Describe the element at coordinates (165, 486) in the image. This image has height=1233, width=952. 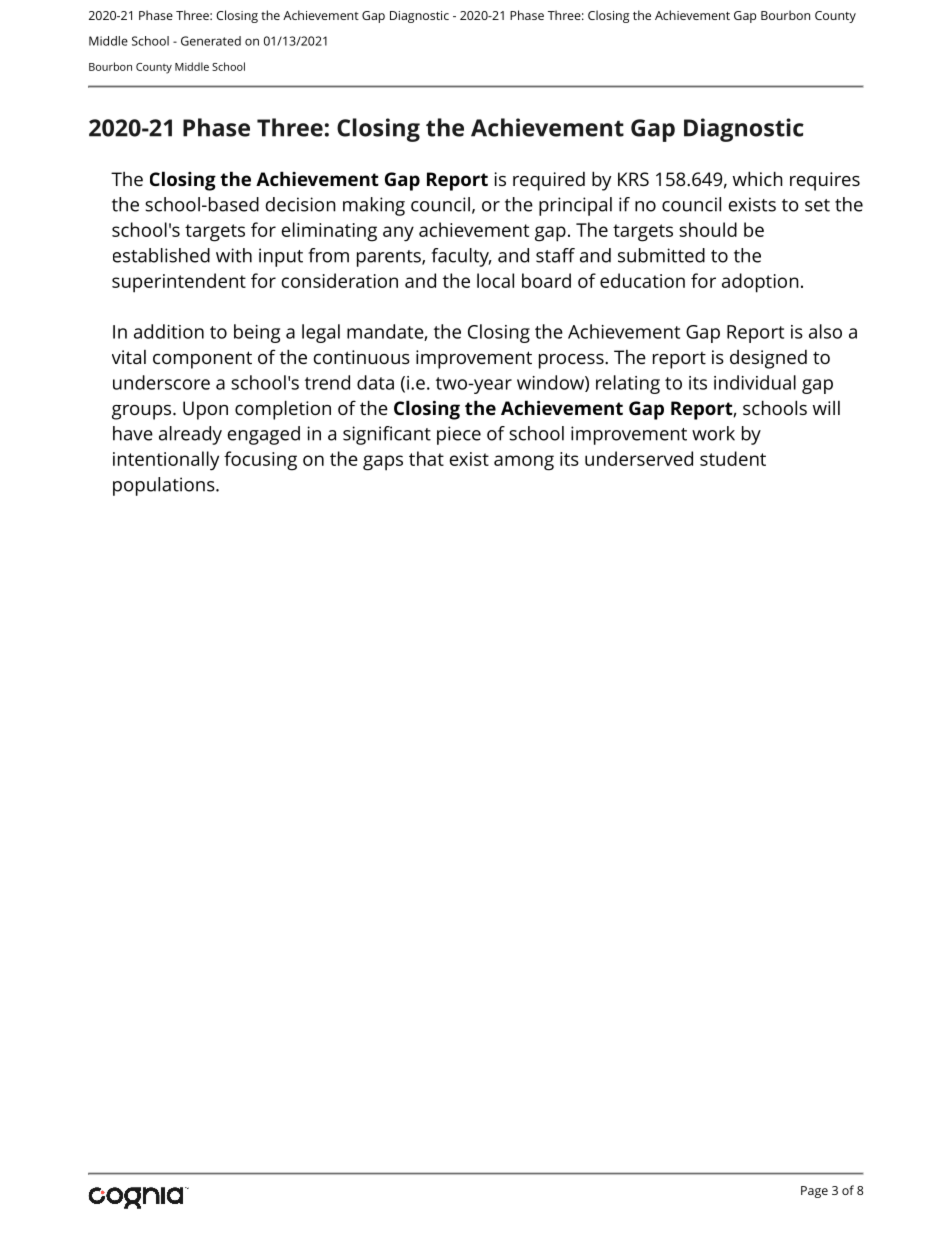
I see `populations` at that location.
